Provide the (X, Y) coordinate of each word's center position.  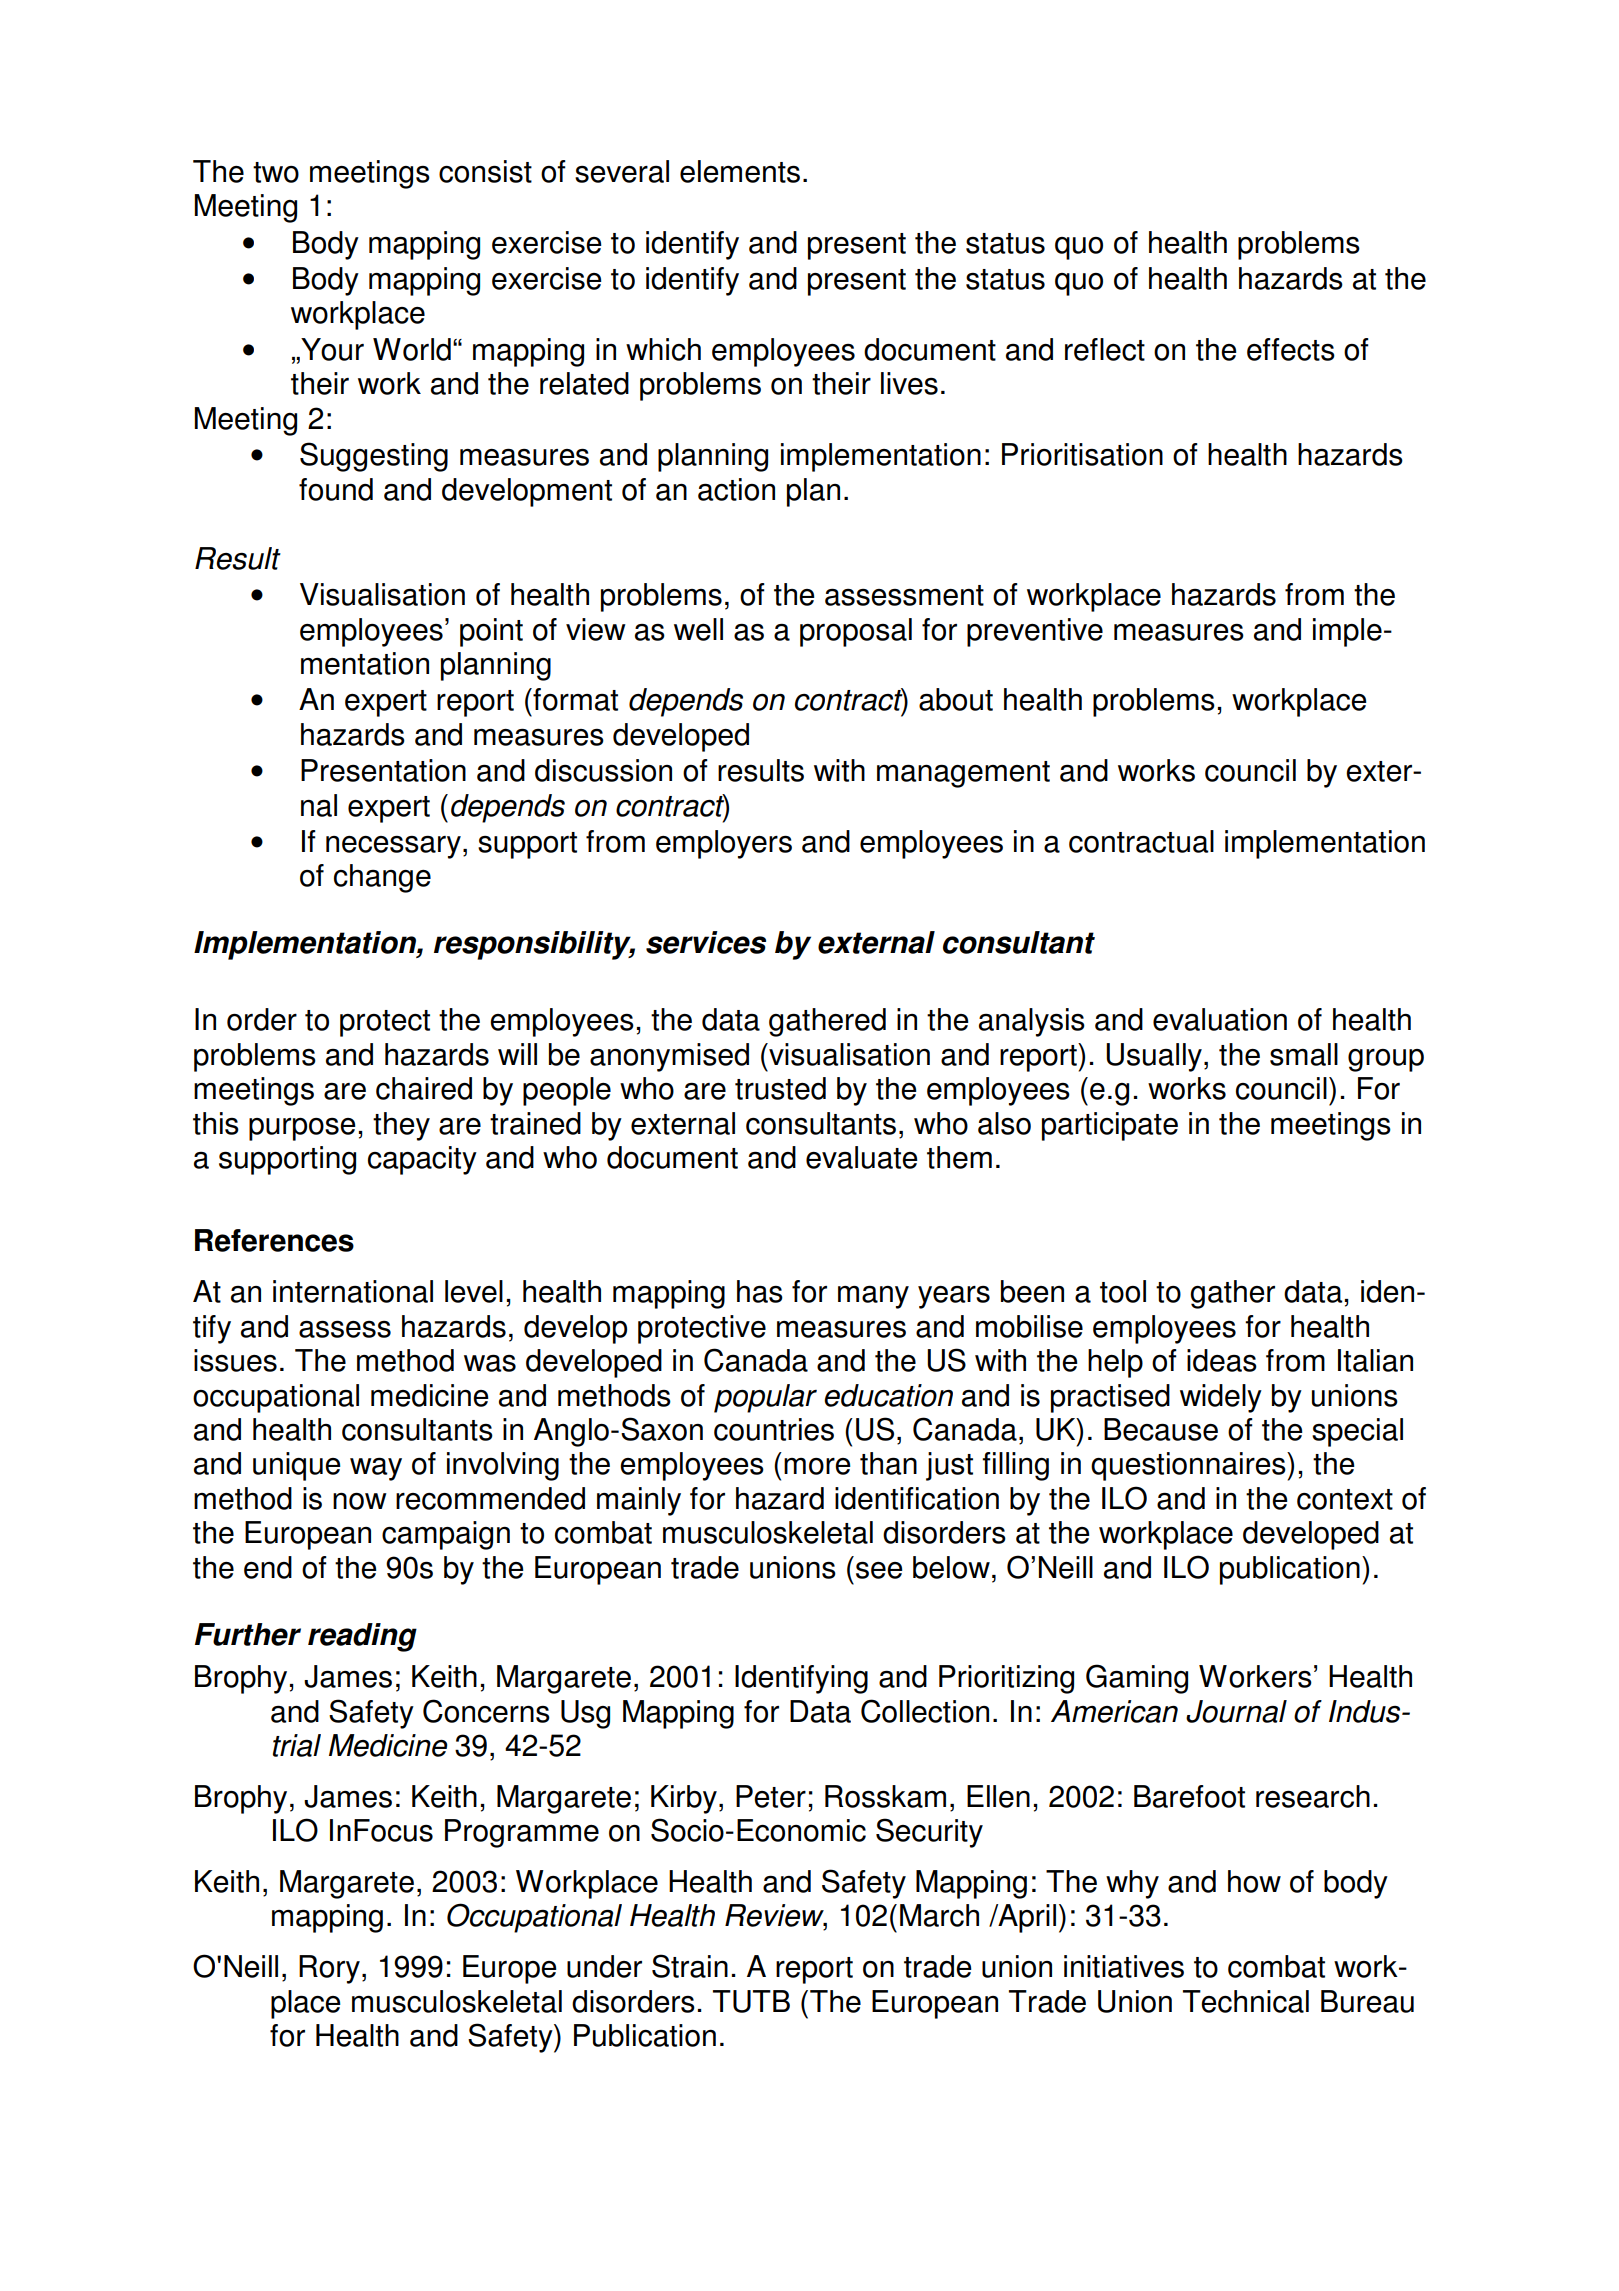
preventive (1035, 632)
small (1304, 1054)
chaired (424, 1088)
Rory (329, 1969)
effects (1291, 349)
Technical (1246, 2001)
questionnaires (1189, 1466)
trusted (780, 1088)
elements (740, 171)
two (276, 172)
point (491, 632)
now (360, 1501)
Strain (690, 1966)
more (817, 1466)
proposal (856, 632)
